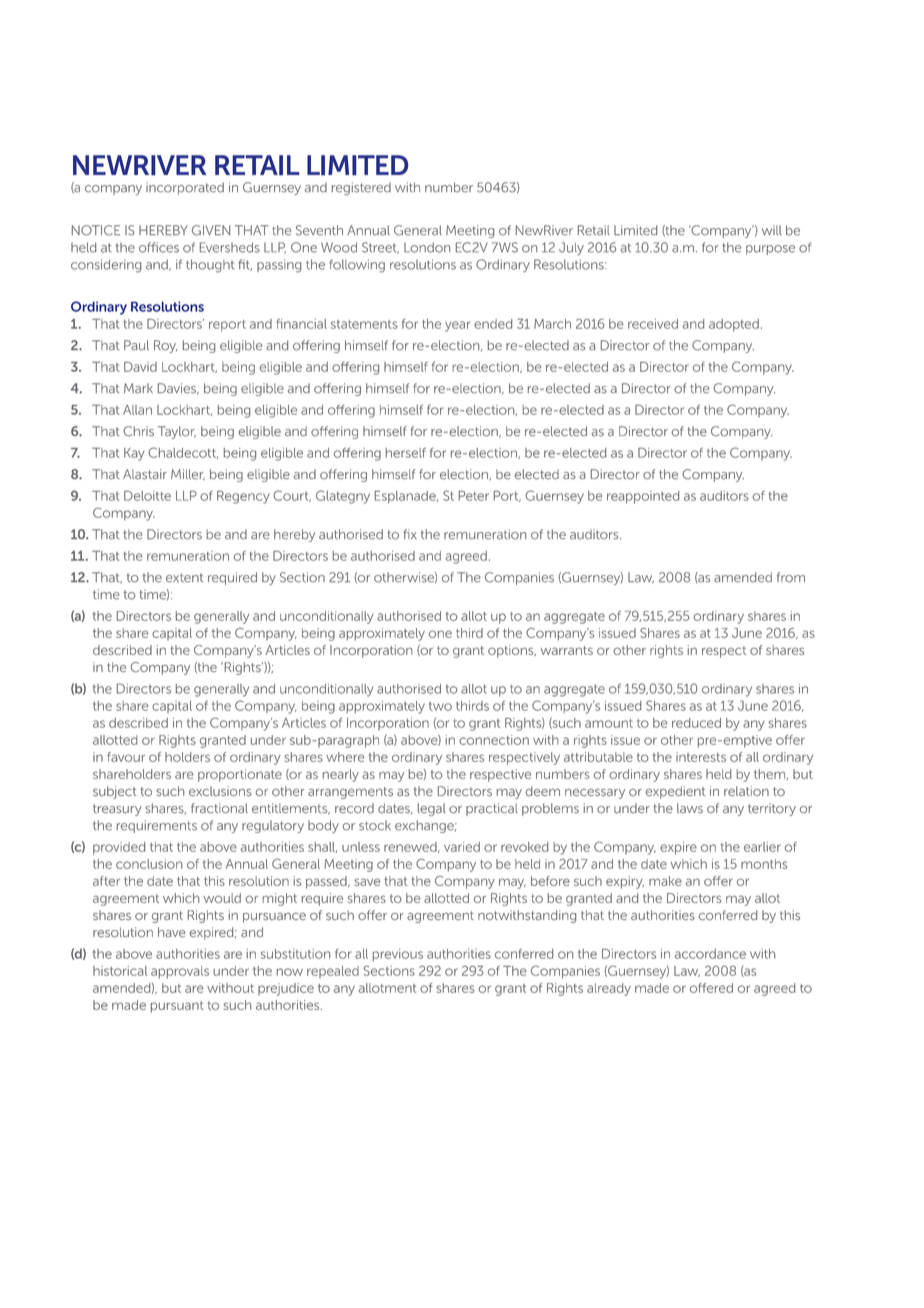  What do you see at coordinates (772, 230) in the screenshot?
I see `will` at bounding box center [772, 230].
